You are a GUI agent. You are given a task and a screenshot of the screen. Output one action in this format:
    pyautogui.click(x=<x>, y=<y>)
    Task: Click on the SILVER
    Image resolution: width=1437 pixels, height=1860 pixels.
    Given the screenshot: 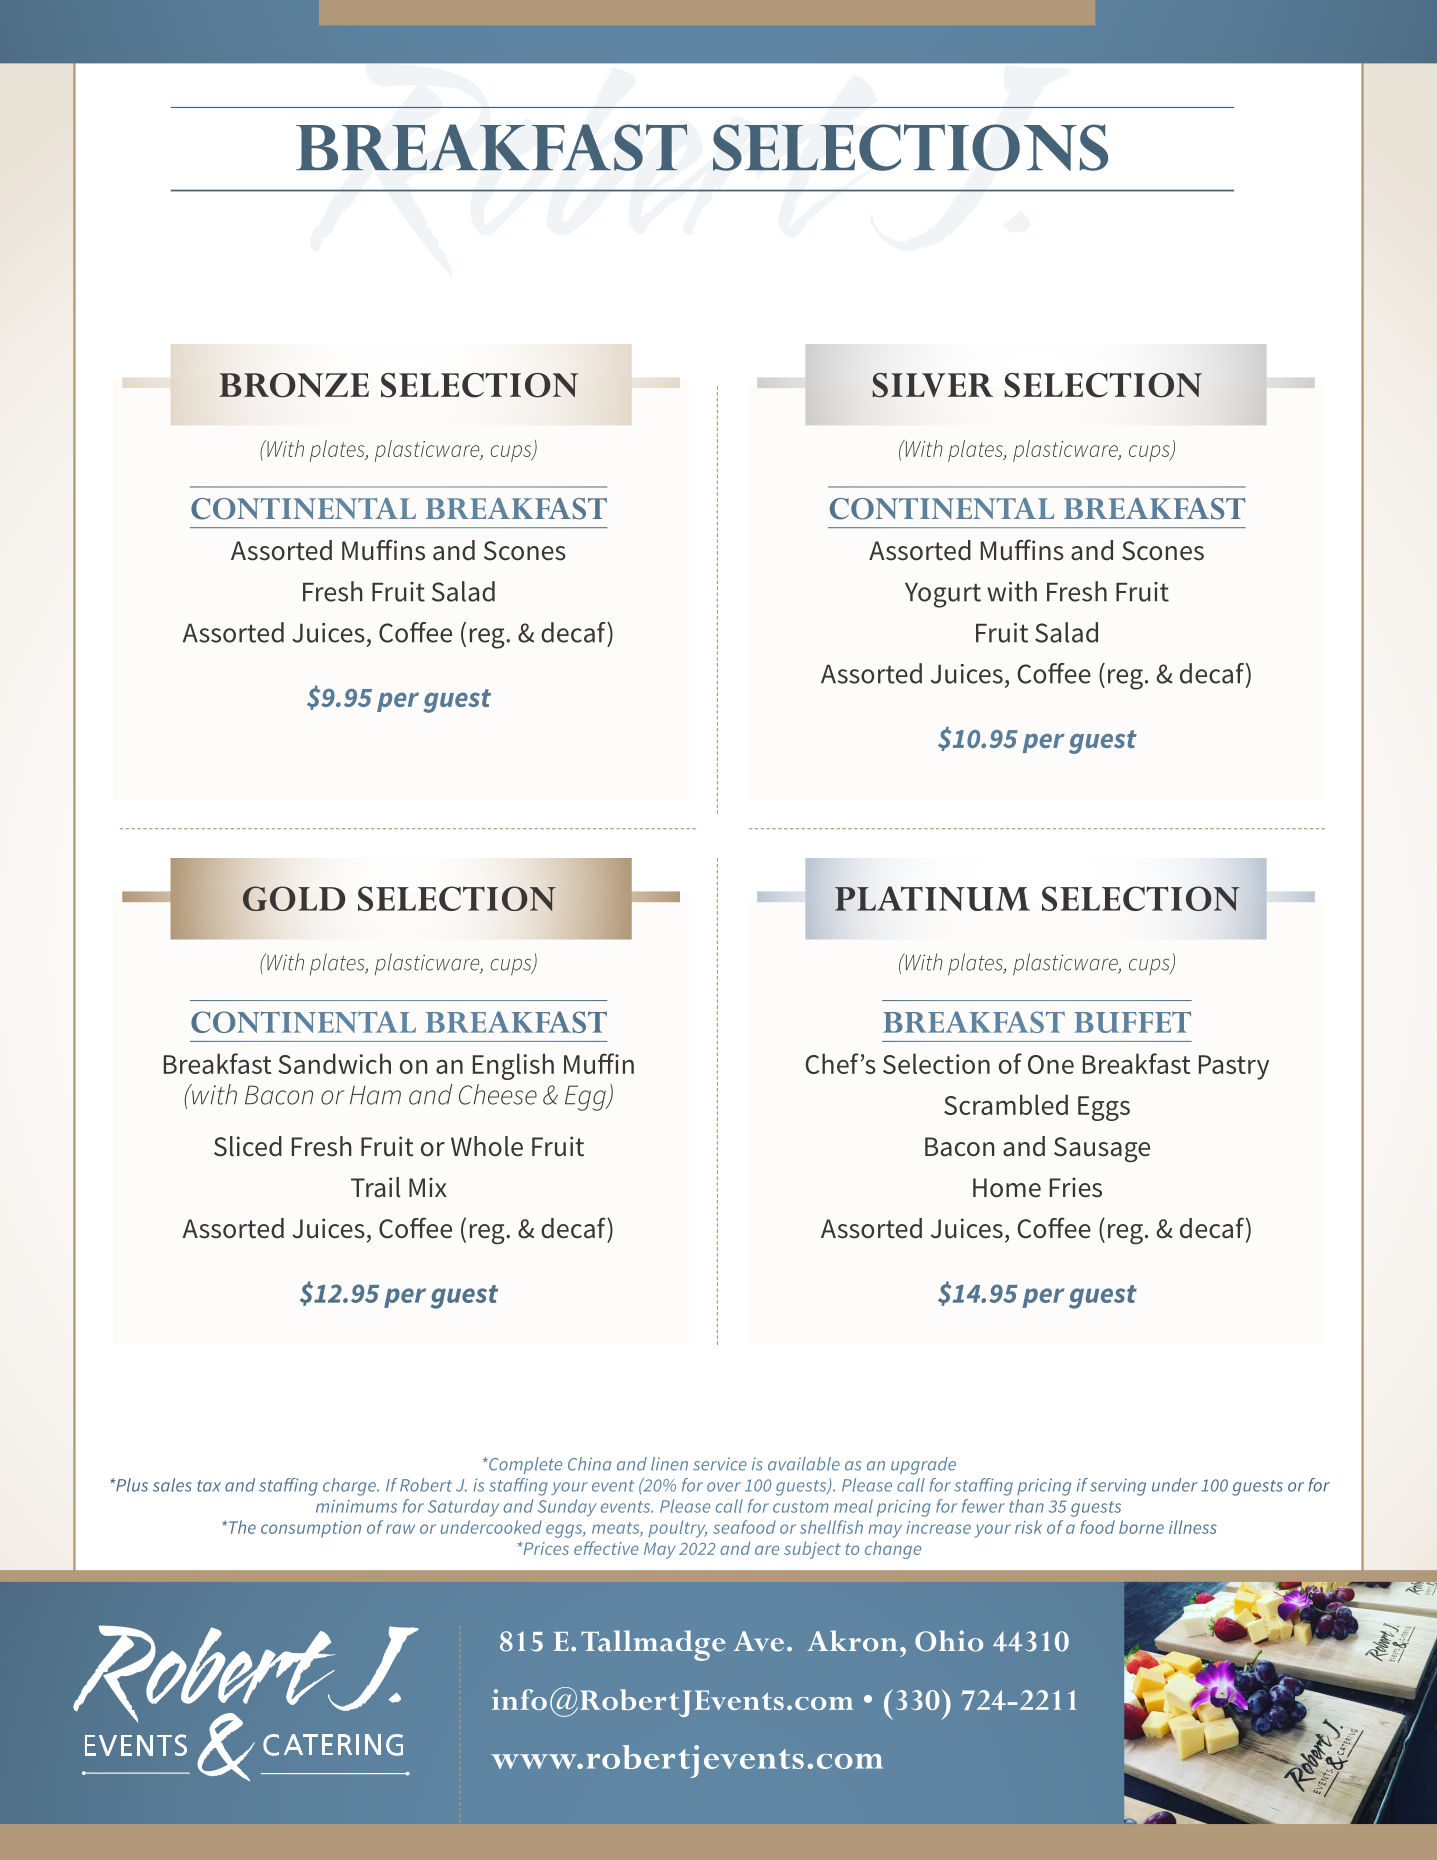 What is the action you would take?
    pyautogui.click(x=932, y=385)
